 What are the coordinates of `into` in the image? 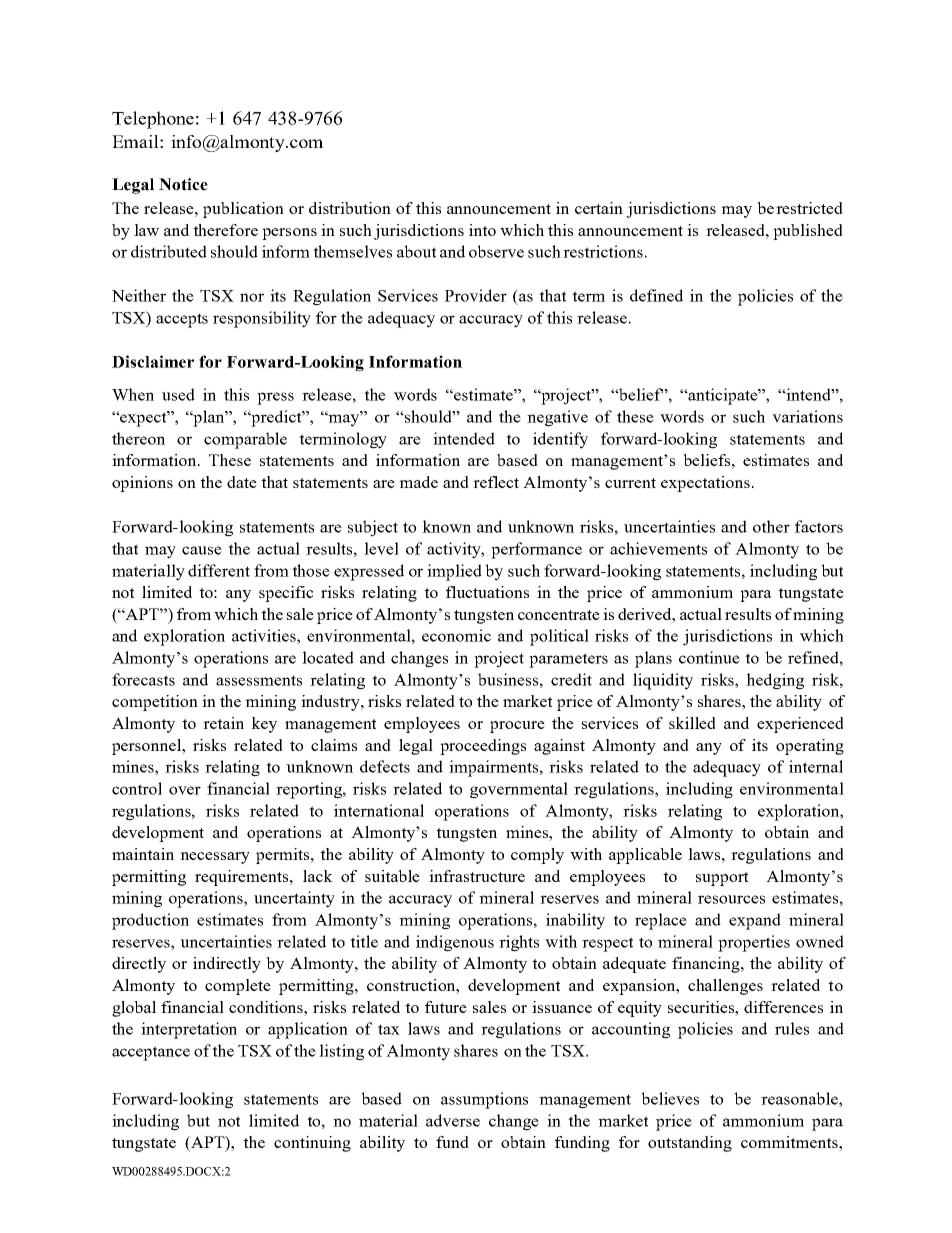 It's located at (482, 230).
